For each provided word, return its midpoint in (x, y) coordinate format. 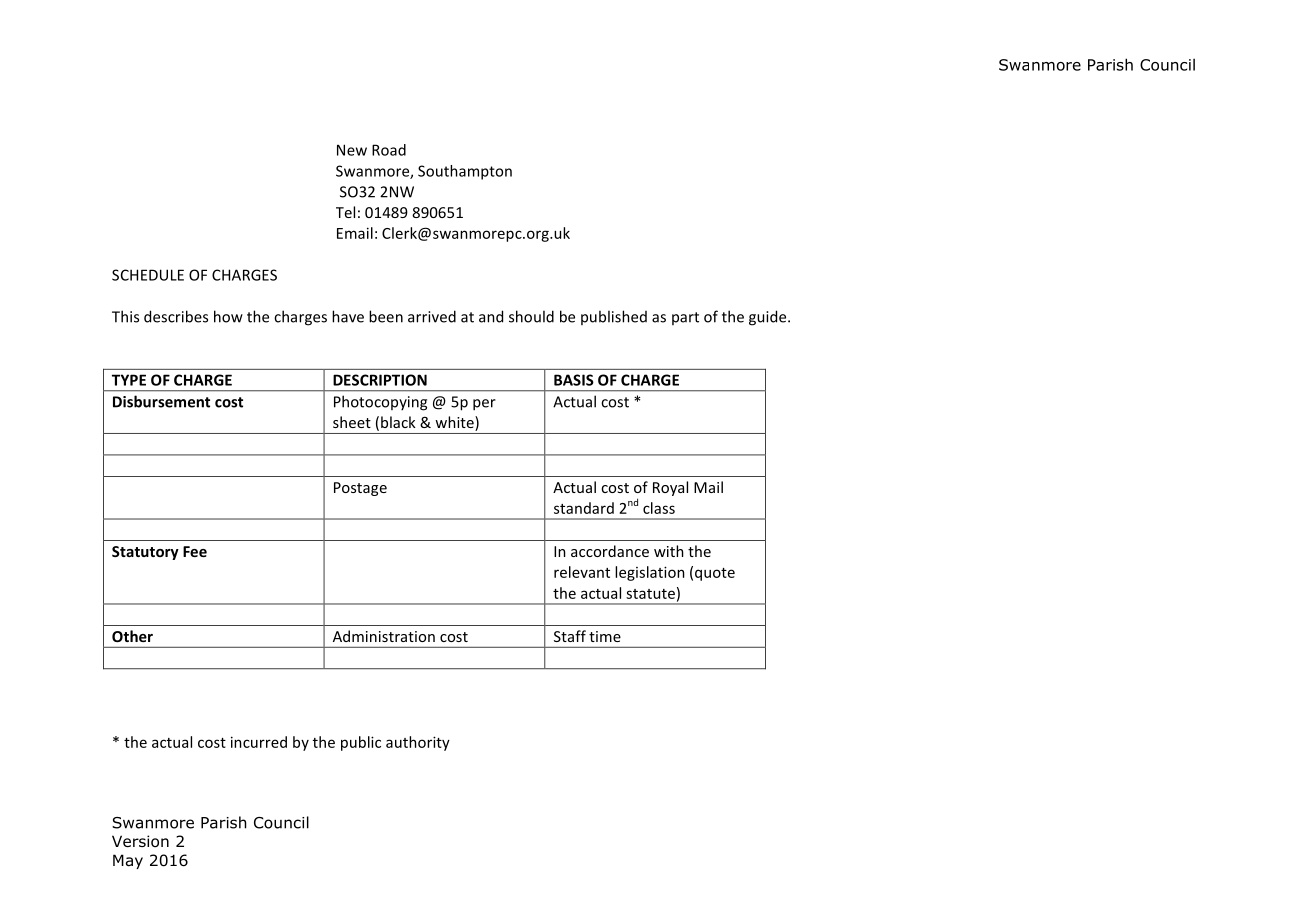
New (352, 150)
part (685, 318)
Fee (195, 551)
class (659, 508)
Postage (360, 489)
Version (140, 841)
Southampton (465, 172)
